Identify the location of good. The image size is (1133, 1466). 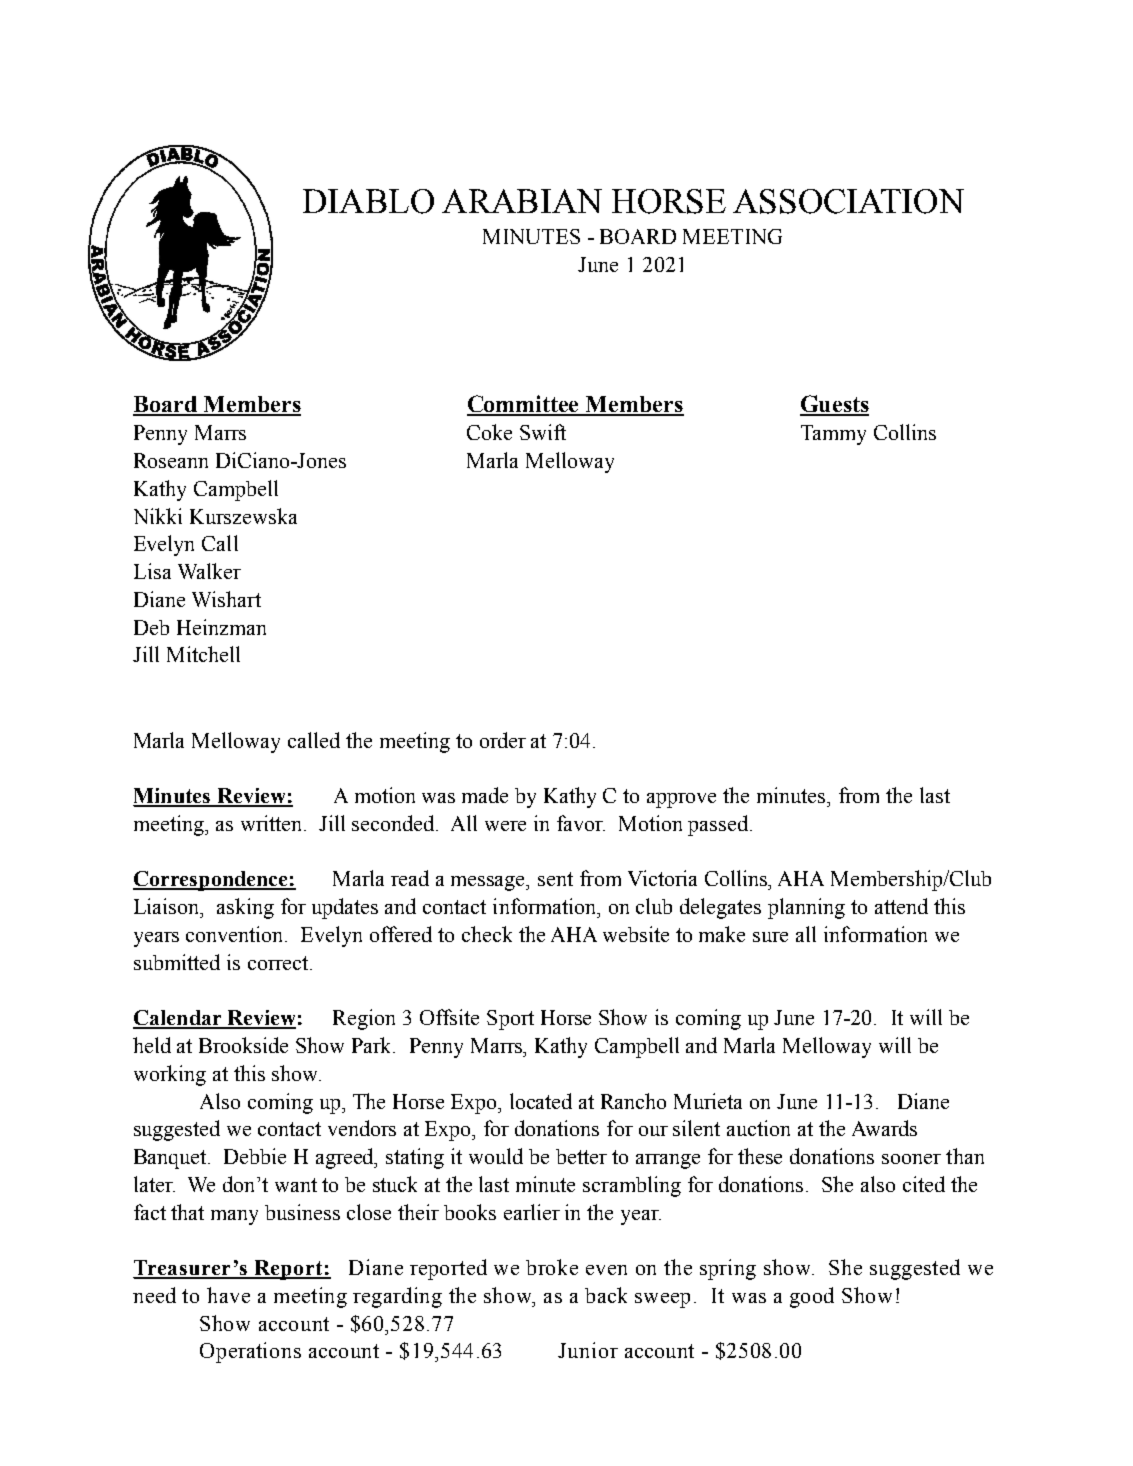
(812, 1297).
